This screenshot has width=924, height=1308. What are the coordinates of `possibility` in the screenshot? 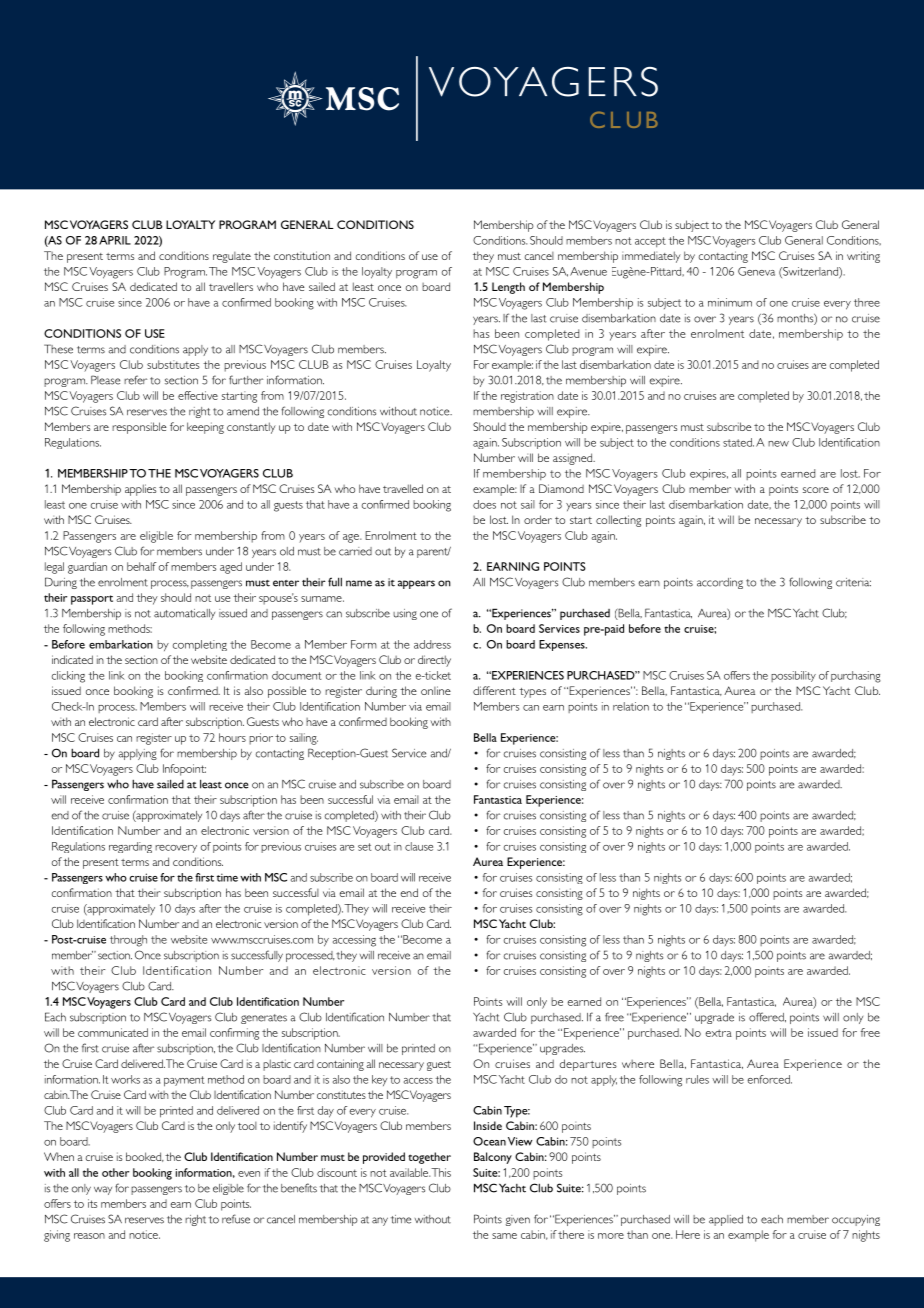 It's located at (793, 676).
